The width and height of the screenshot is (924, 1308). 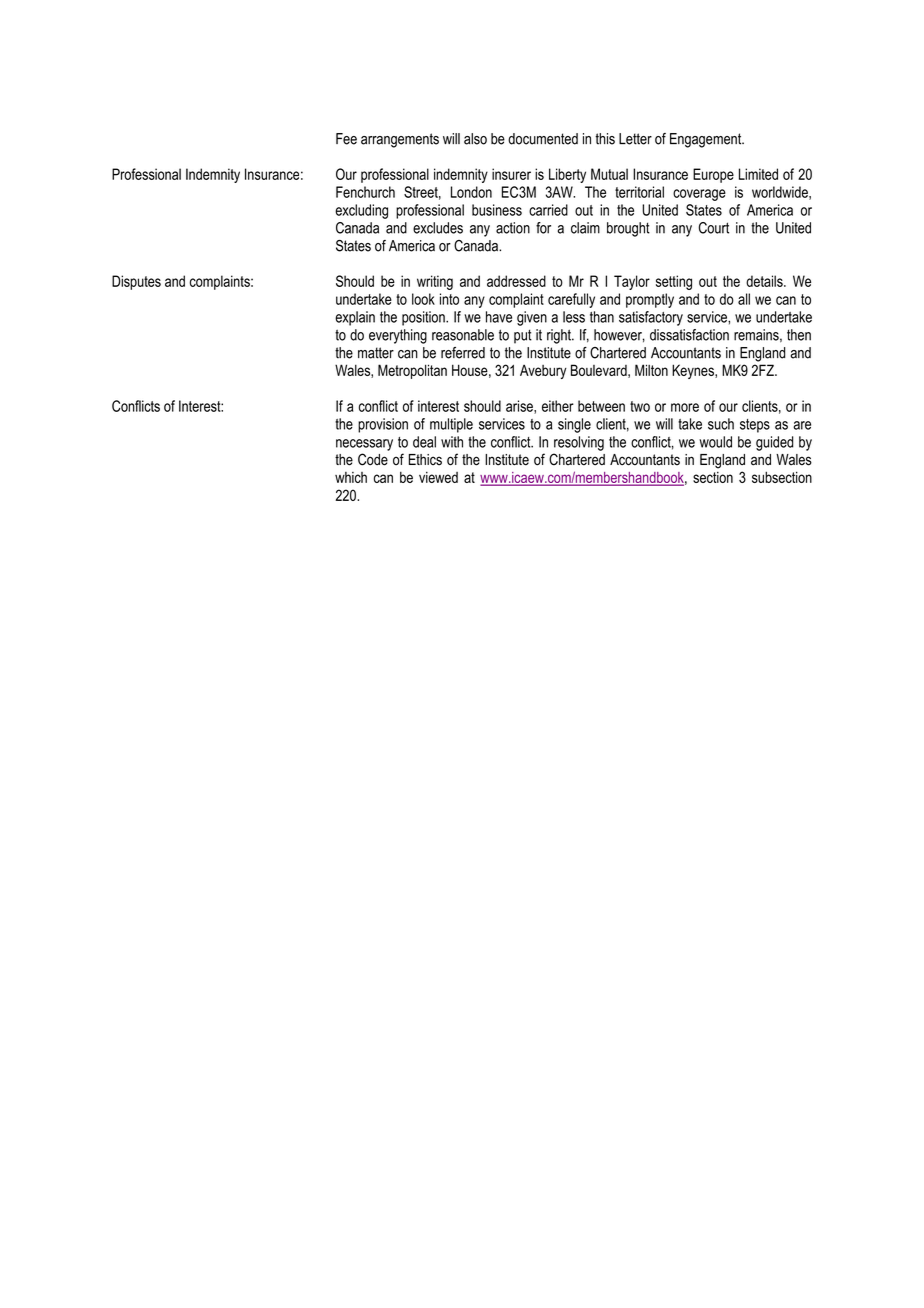 What do you see at coordinates (475, 139) in the screenshot?
I see `also` at bounding box center [475, 139].
